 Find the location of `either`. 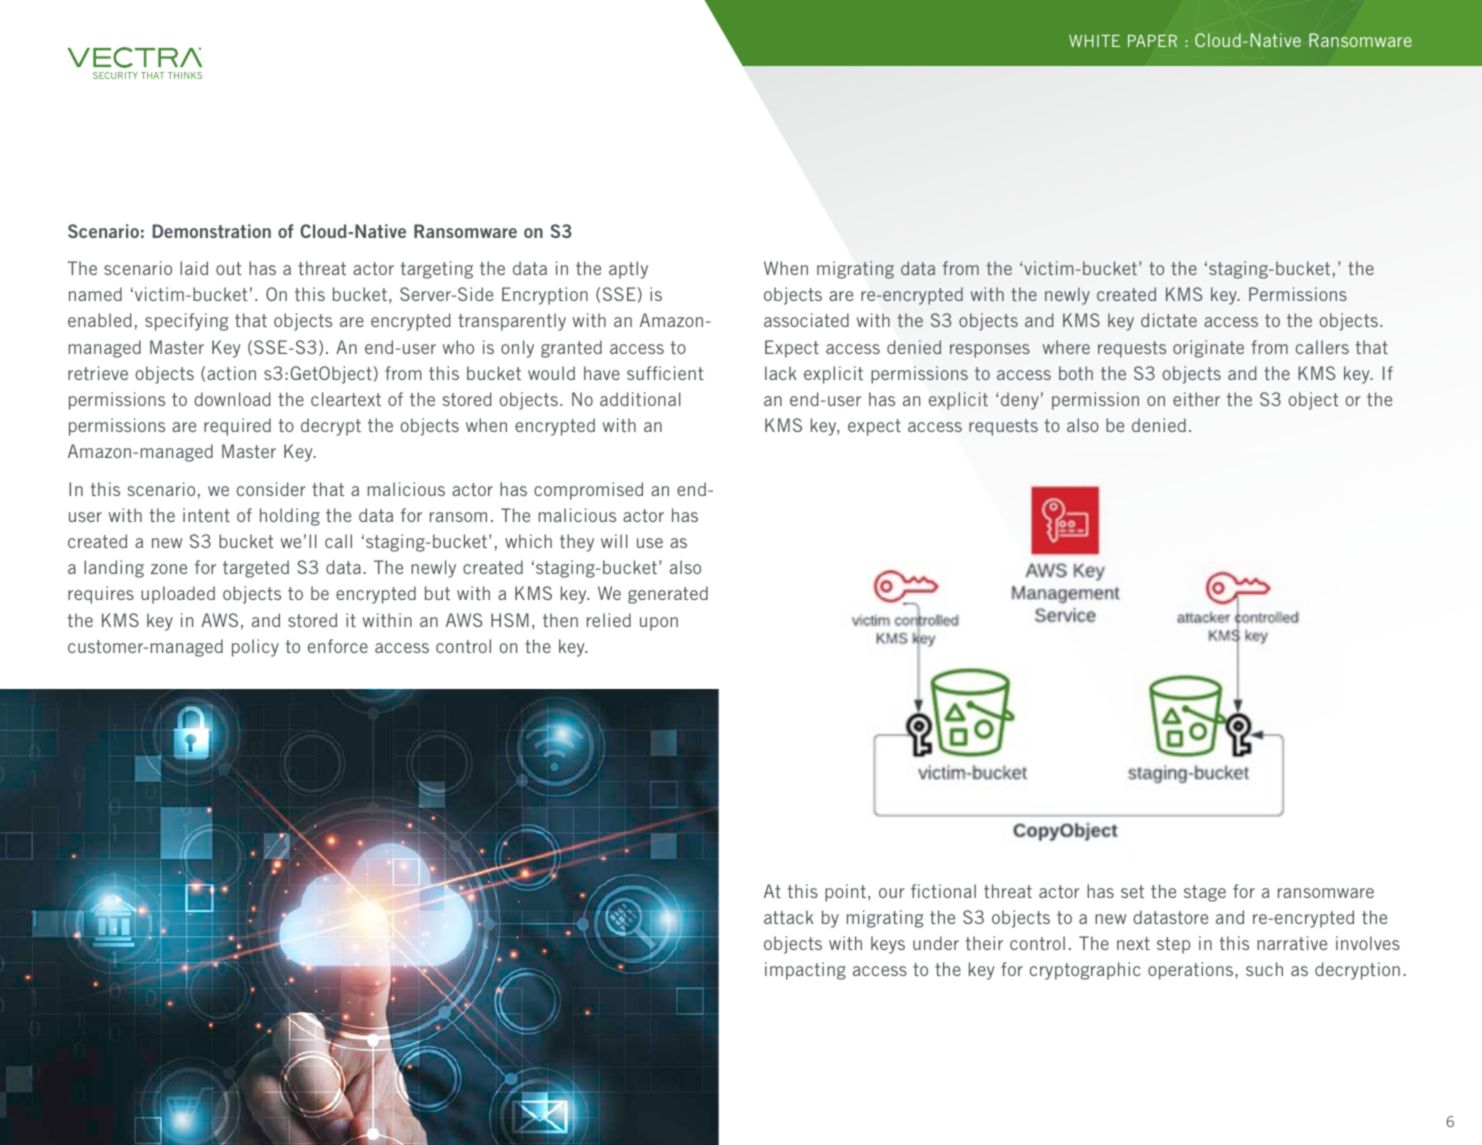

either is located at coordinates (1196, 399).
